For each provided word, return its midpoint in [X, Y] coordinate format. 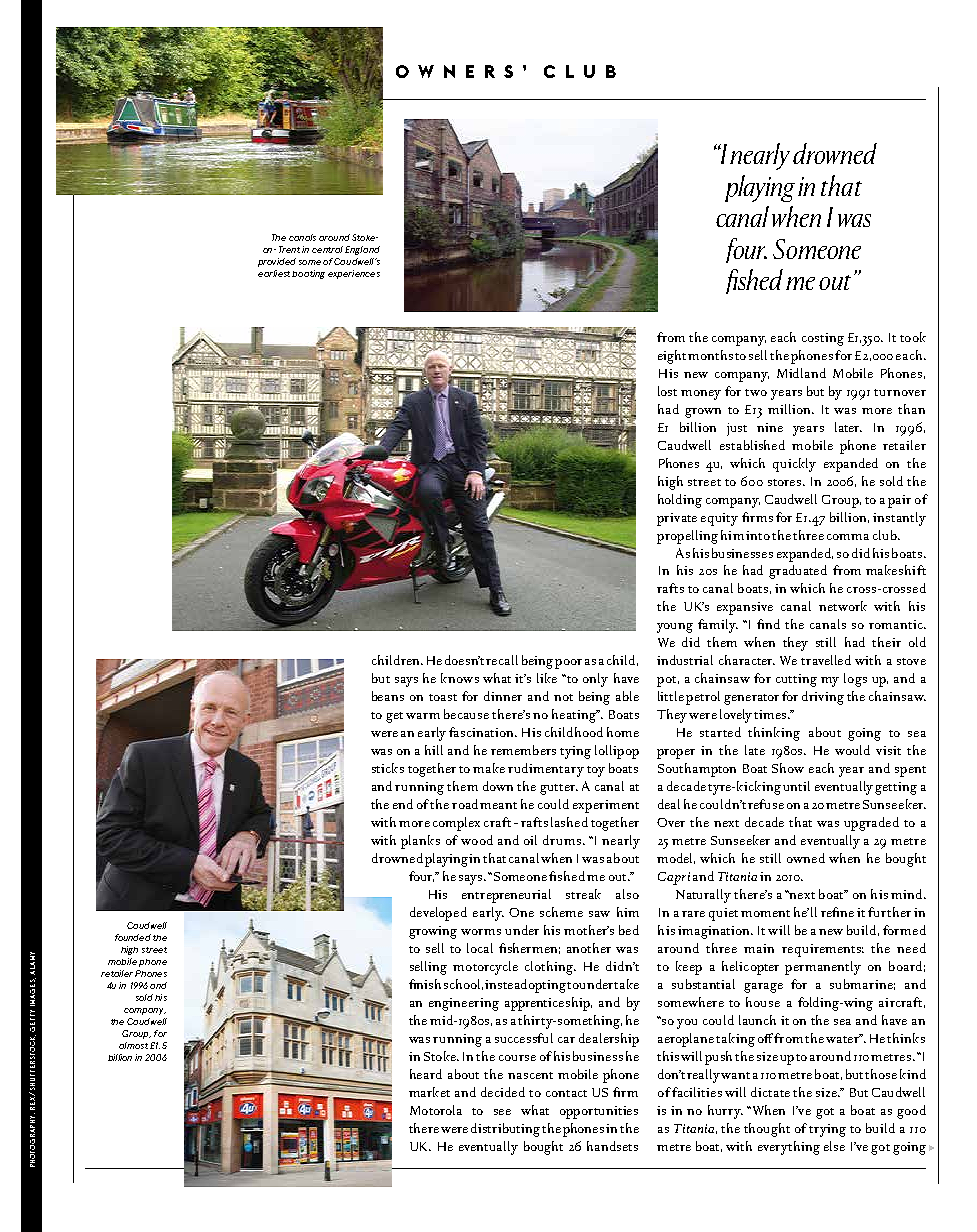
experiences [354, 274]
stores [784, 482]
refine [837, 912]
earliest [274, 273]
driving [823, 698]
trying [827, 1130]
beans [388, 696]
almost [133, 1045]
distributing [507, 1130]
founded [133, 937]
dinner [503, 696]
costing [823, 339]
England [362, 250]
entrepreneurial [506, 896]
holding [680, 501]
